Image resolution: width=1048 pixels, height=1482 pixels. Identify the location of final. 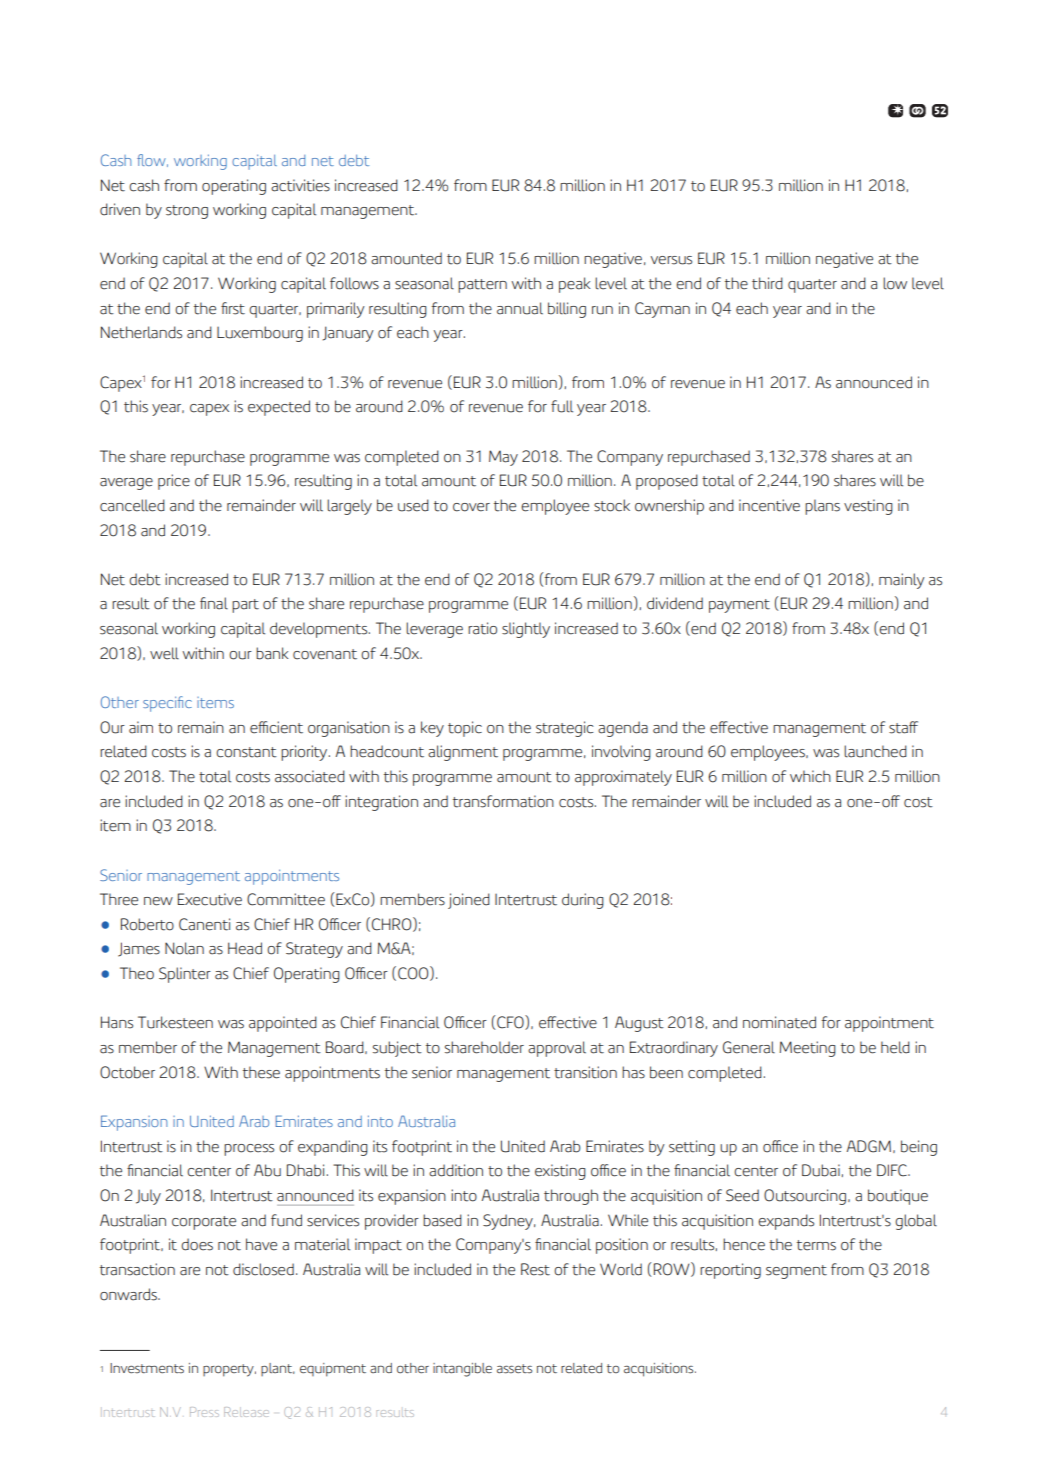
(214, 603).
